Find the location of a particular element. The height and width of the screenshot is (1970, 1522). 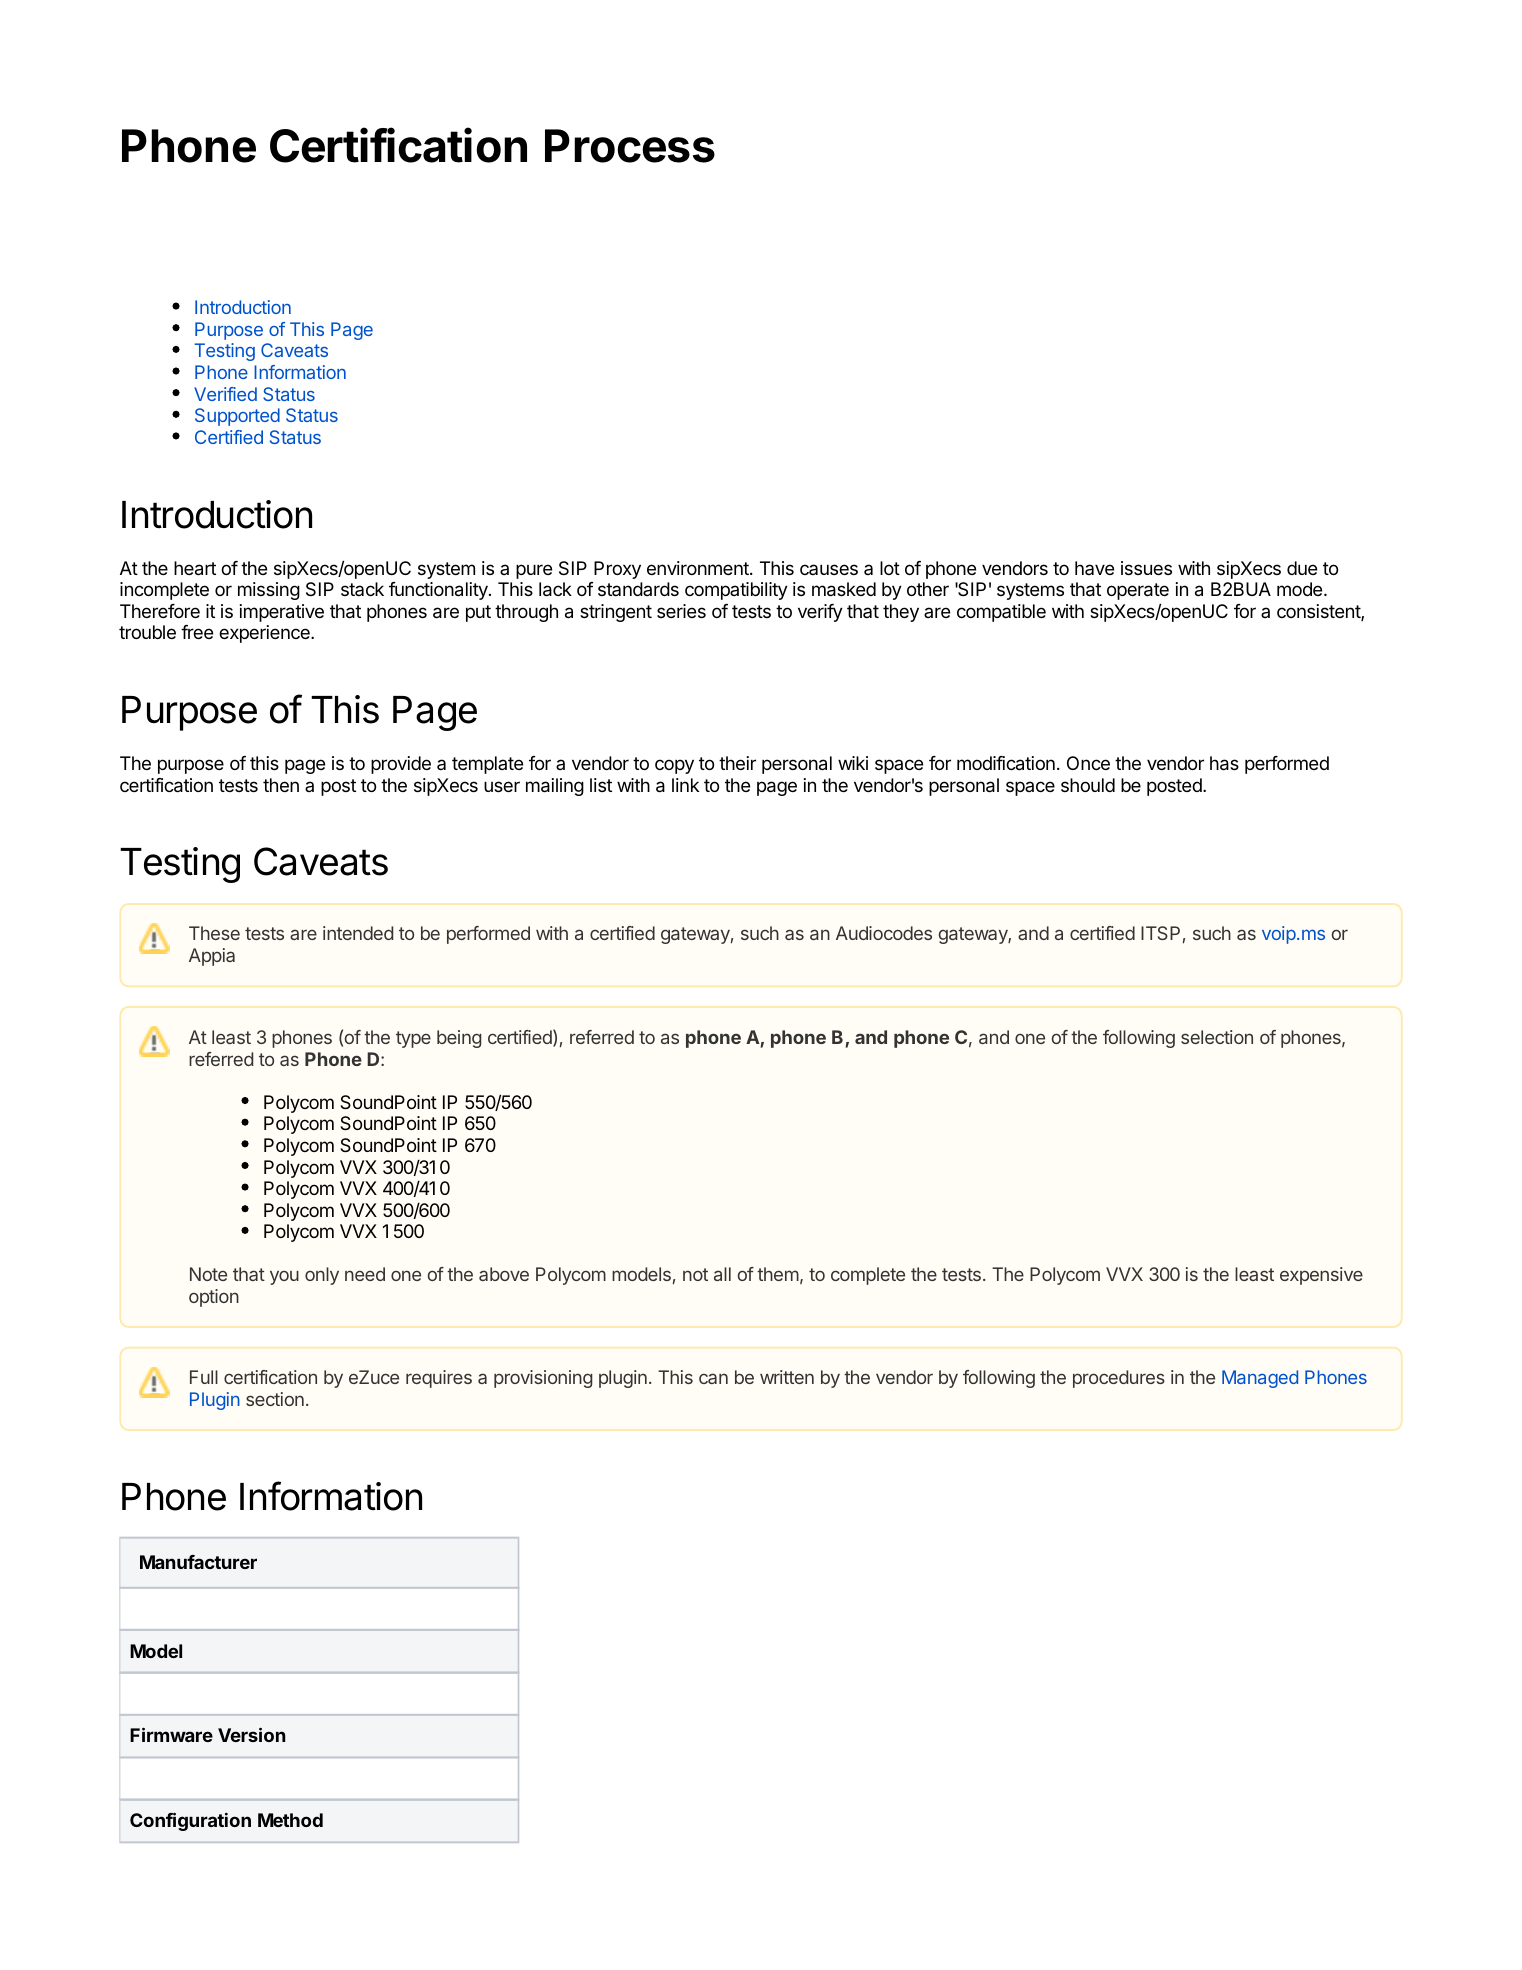

can is located at coordinates (713, 1378).
